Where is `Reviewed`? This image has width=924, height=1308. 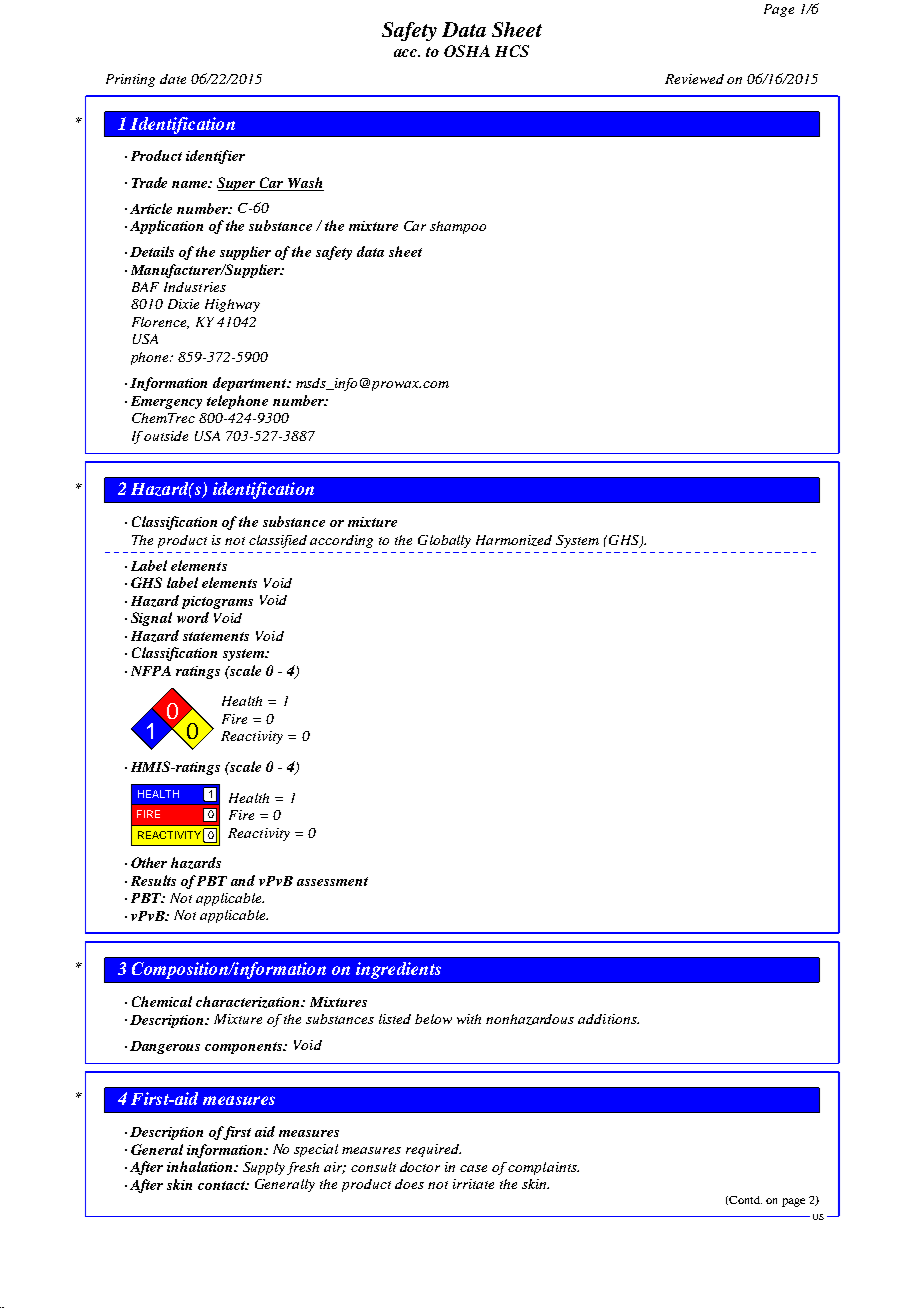
Reviewed is located at coordinates (694, 79).
